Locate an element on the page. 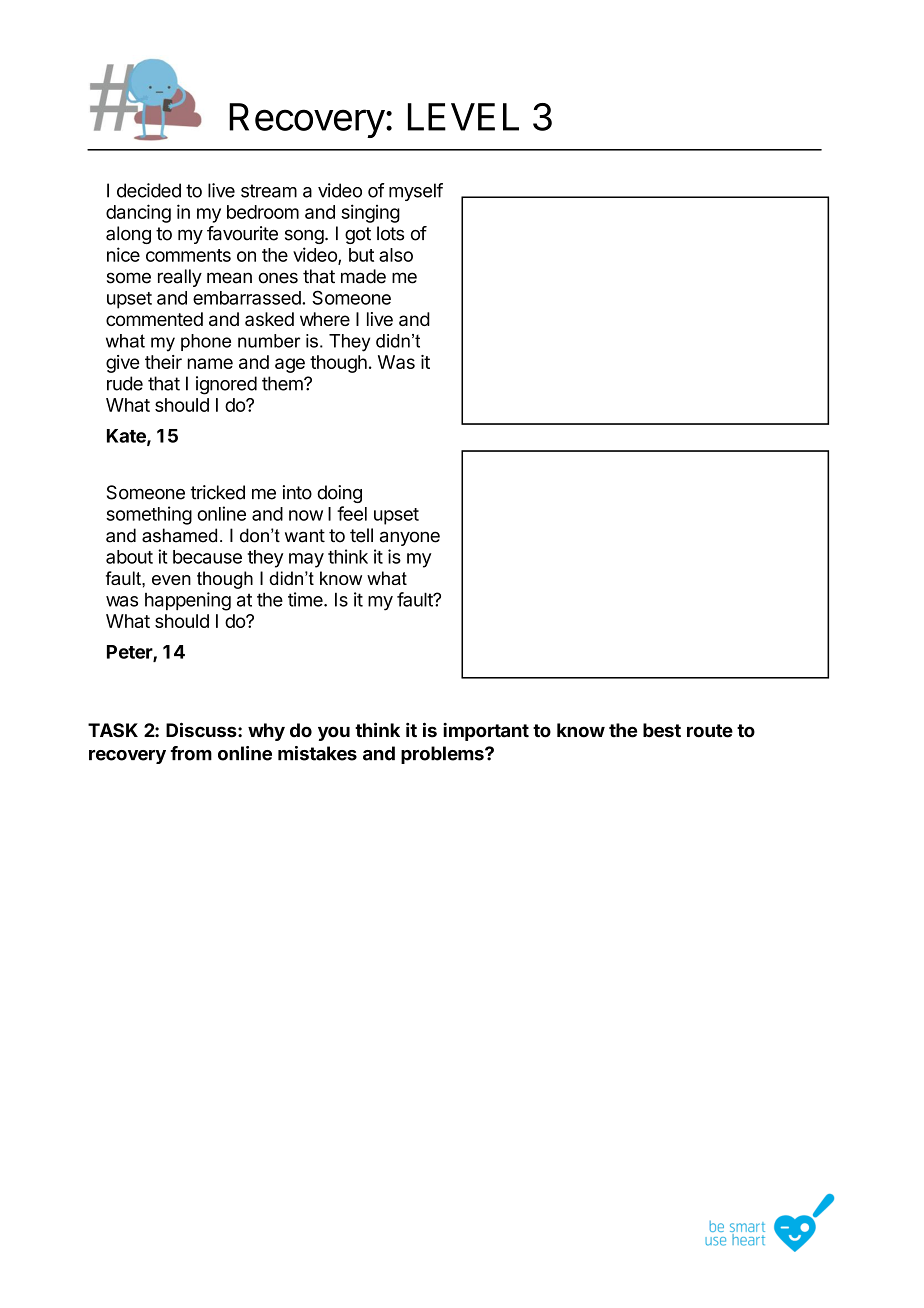  where is located at coordinates (325, 319).
